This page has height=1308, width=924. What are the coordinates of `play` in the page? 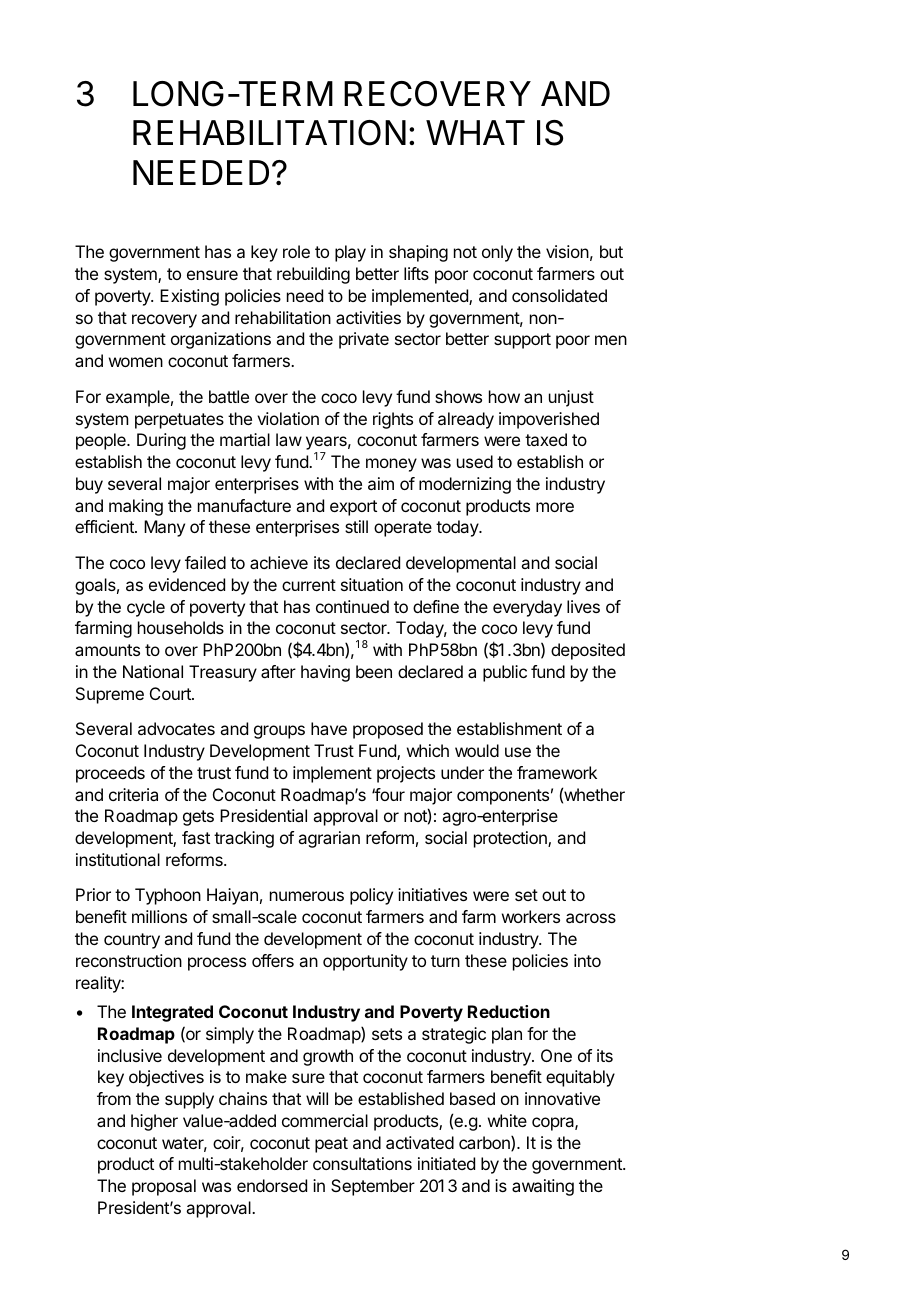 It's located at (350, 253).
